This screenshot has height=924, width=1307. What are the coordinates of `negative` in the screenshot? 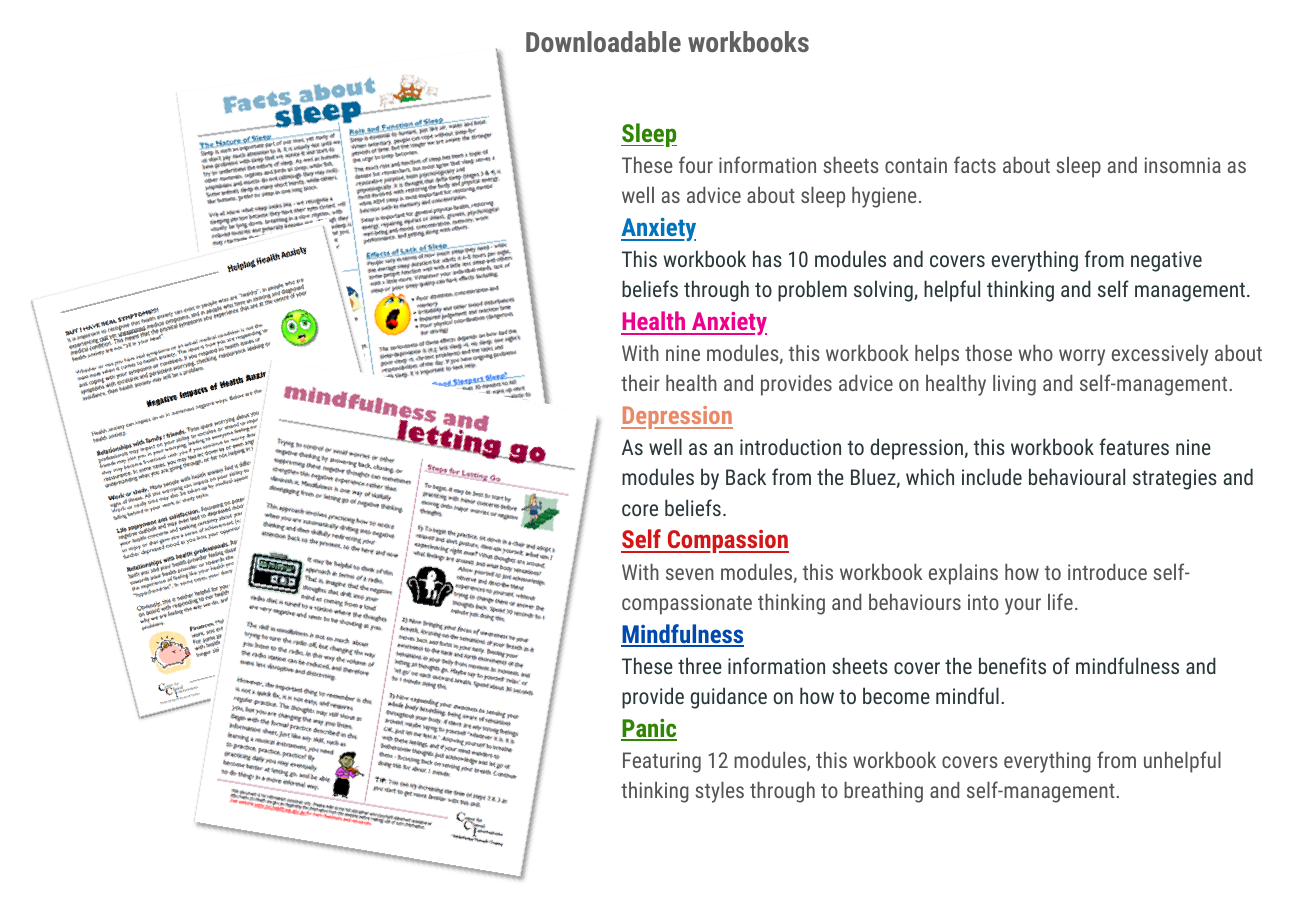 It's located at (1166, 261).
